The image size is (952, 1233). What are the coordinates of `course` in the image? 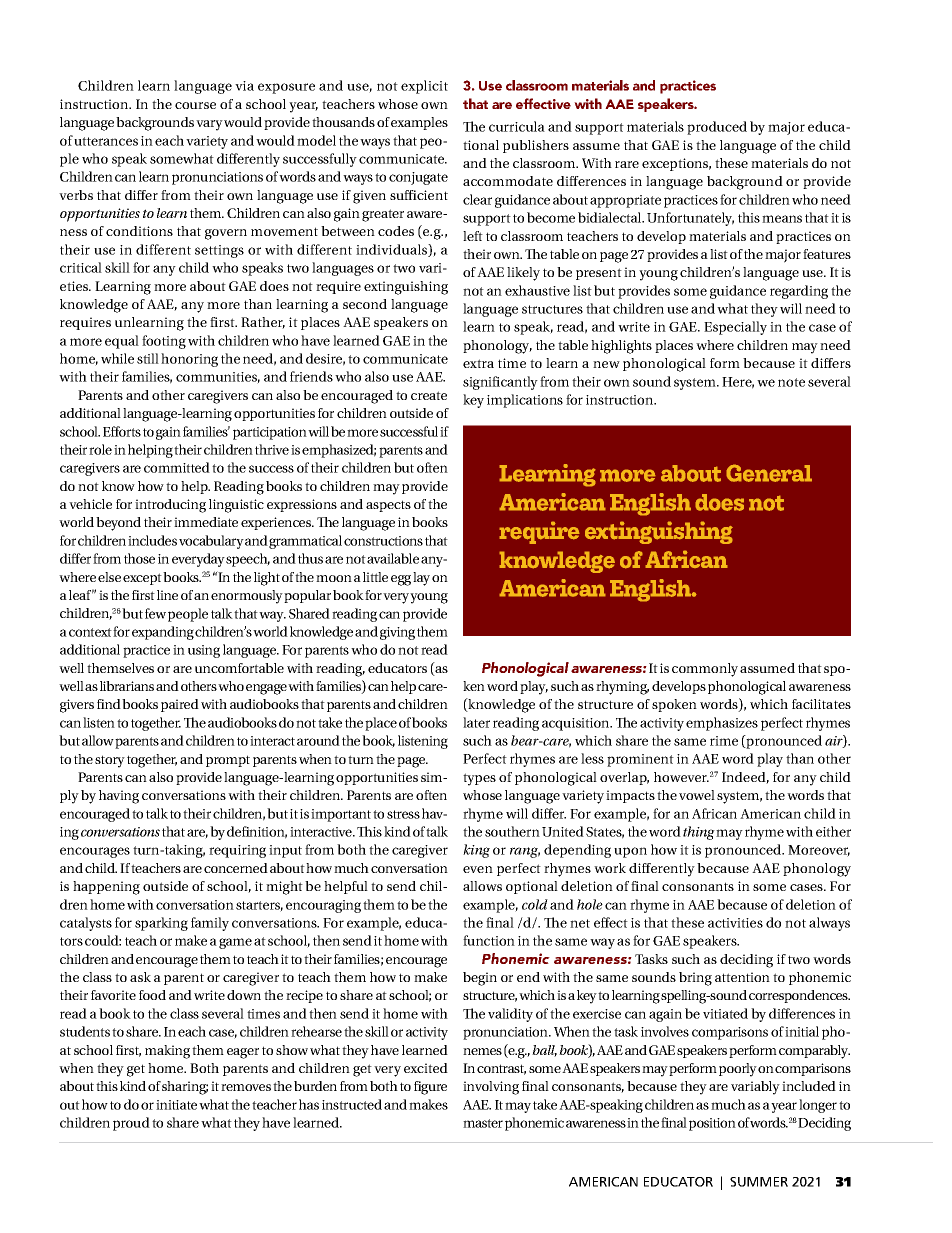 It's located at (195, 105).
